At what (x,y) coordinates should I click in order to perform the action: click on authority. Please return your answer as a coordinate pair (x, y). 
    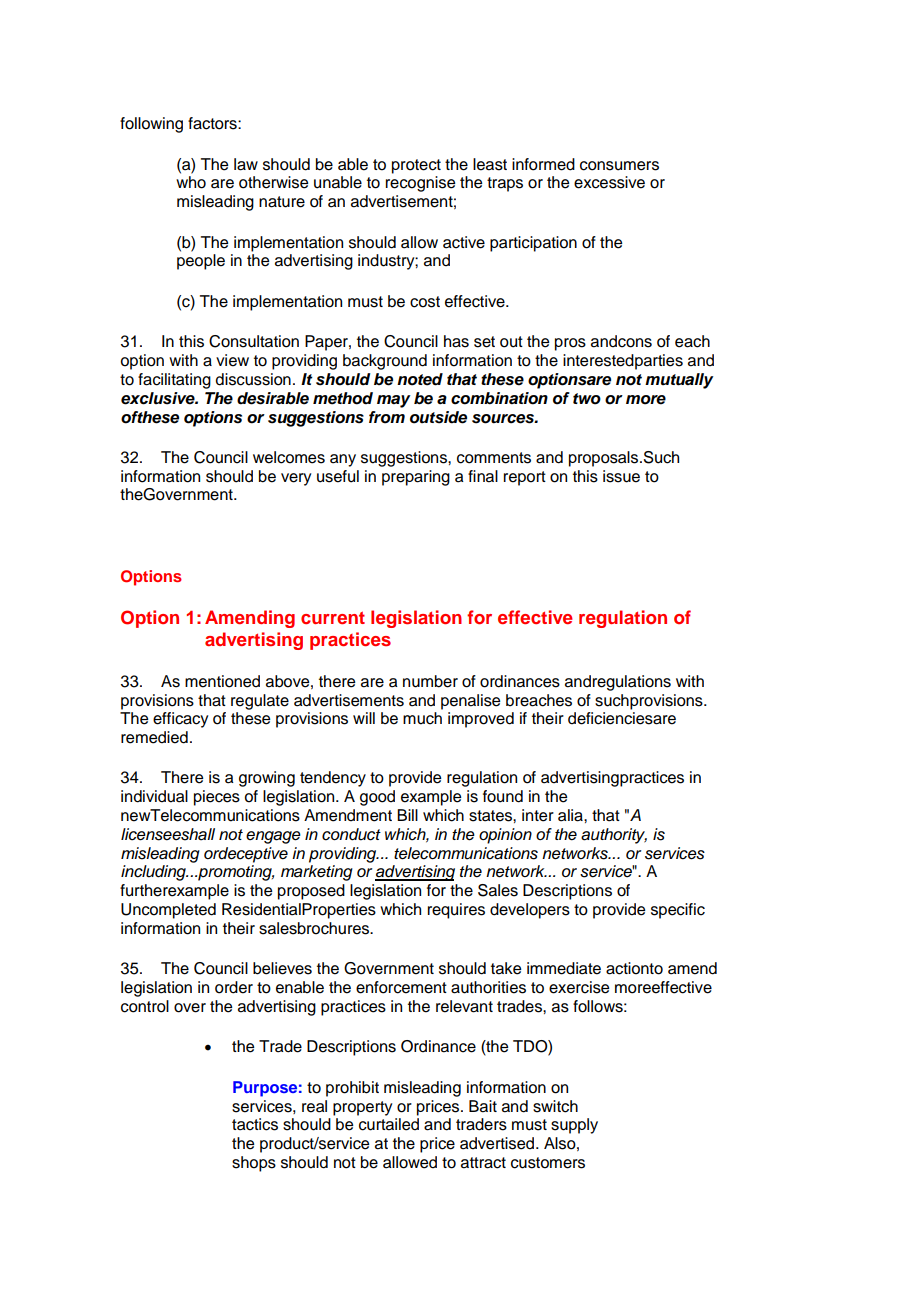
    Looking at the image, I should click on (614, 836).
